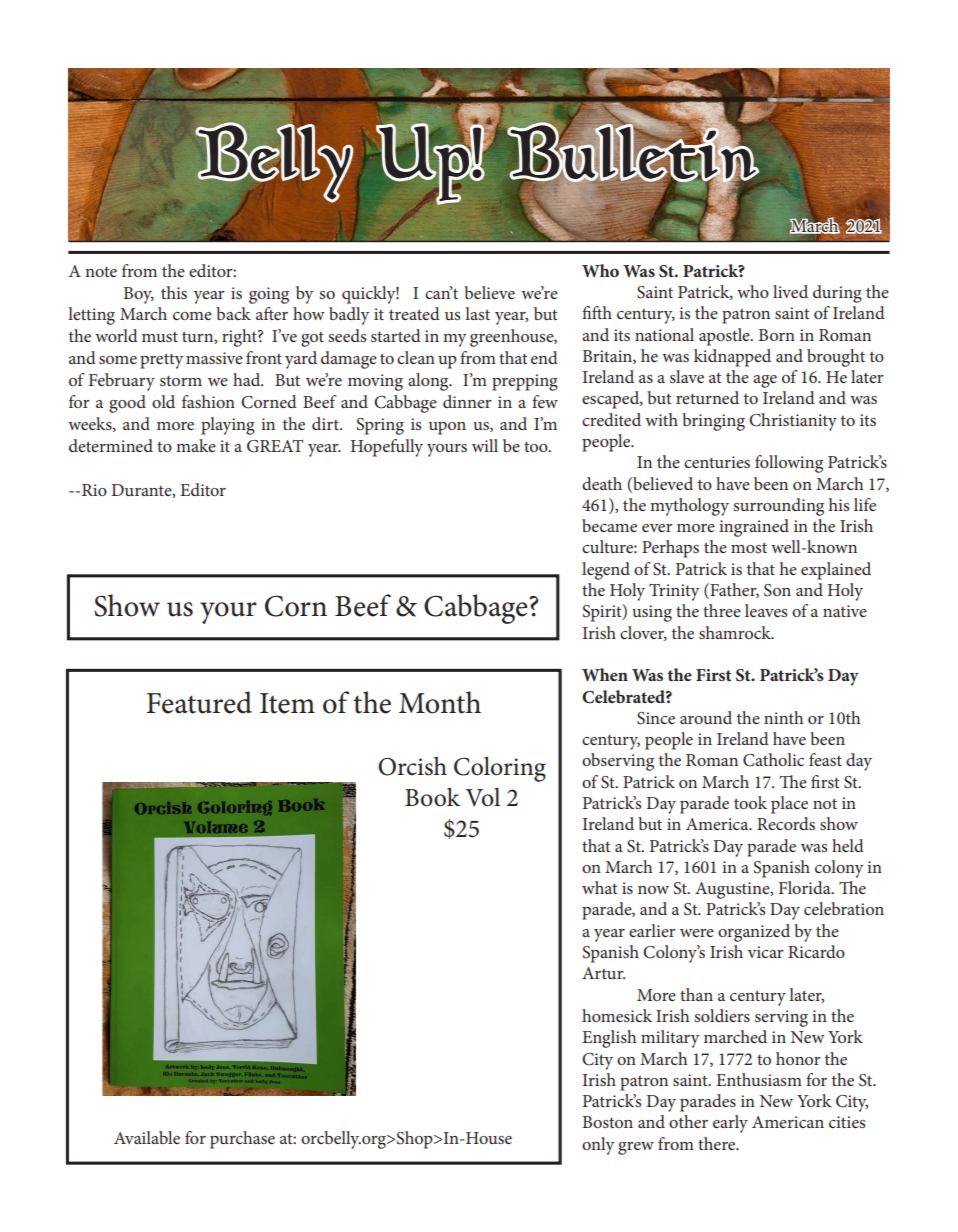  I want to click on lived, so click(790, 291).
